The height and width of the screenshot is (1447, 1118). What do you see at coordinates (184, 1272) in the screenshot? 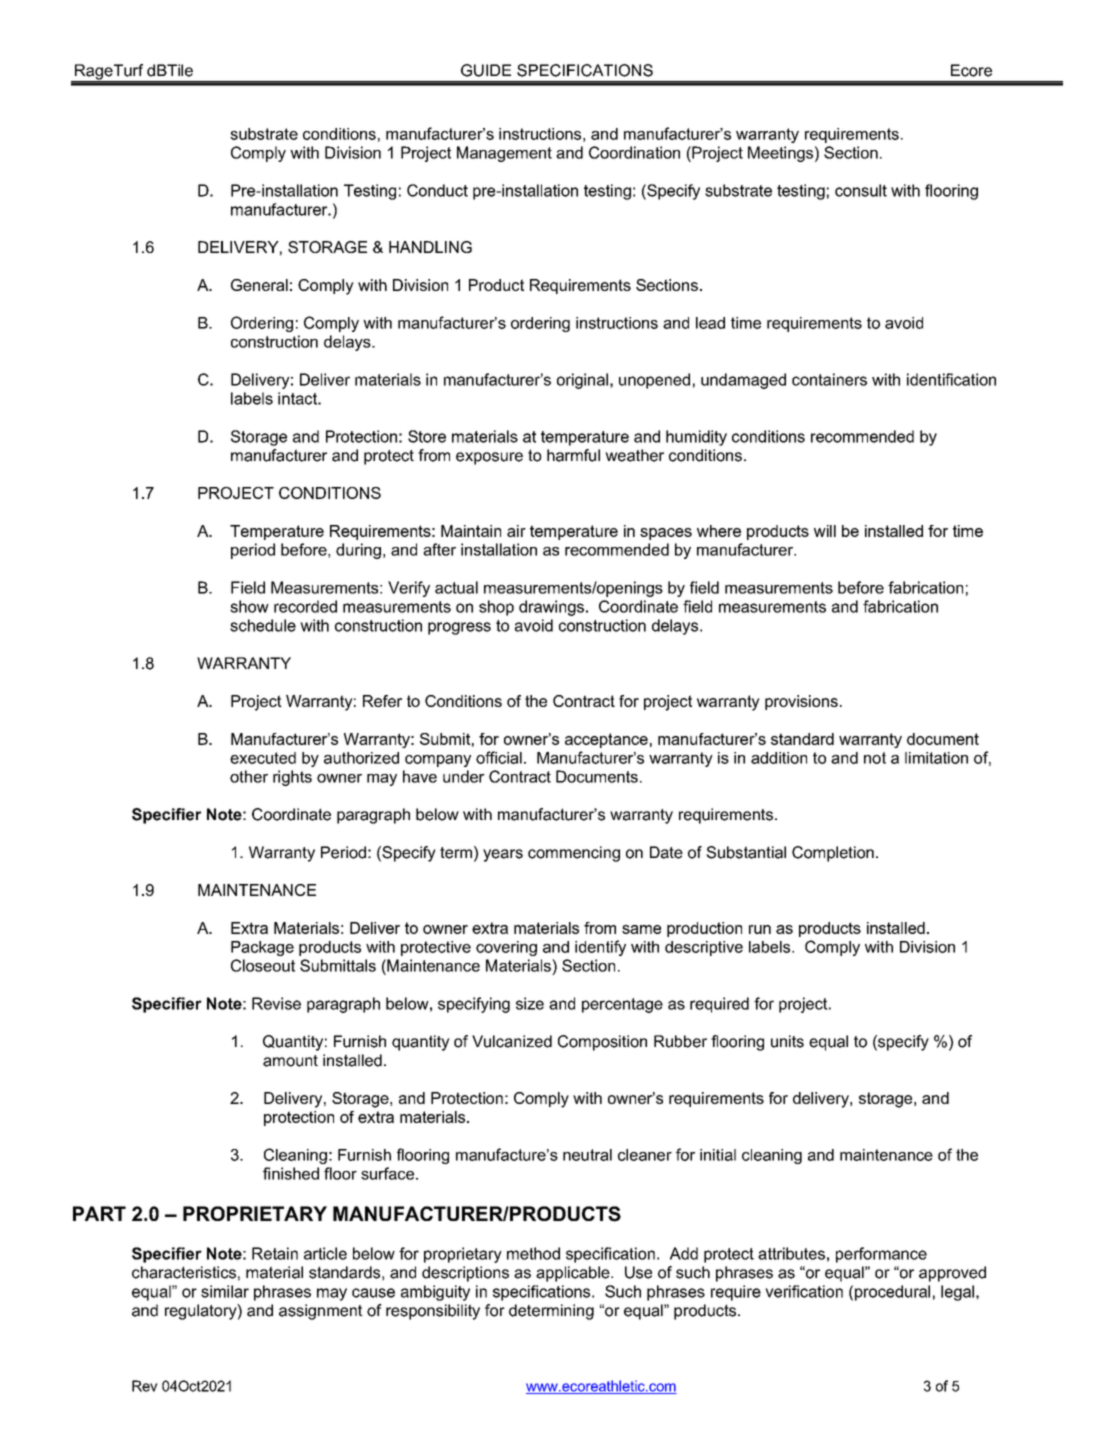
I see `characteristics` at bounding box center [184, 1272].
